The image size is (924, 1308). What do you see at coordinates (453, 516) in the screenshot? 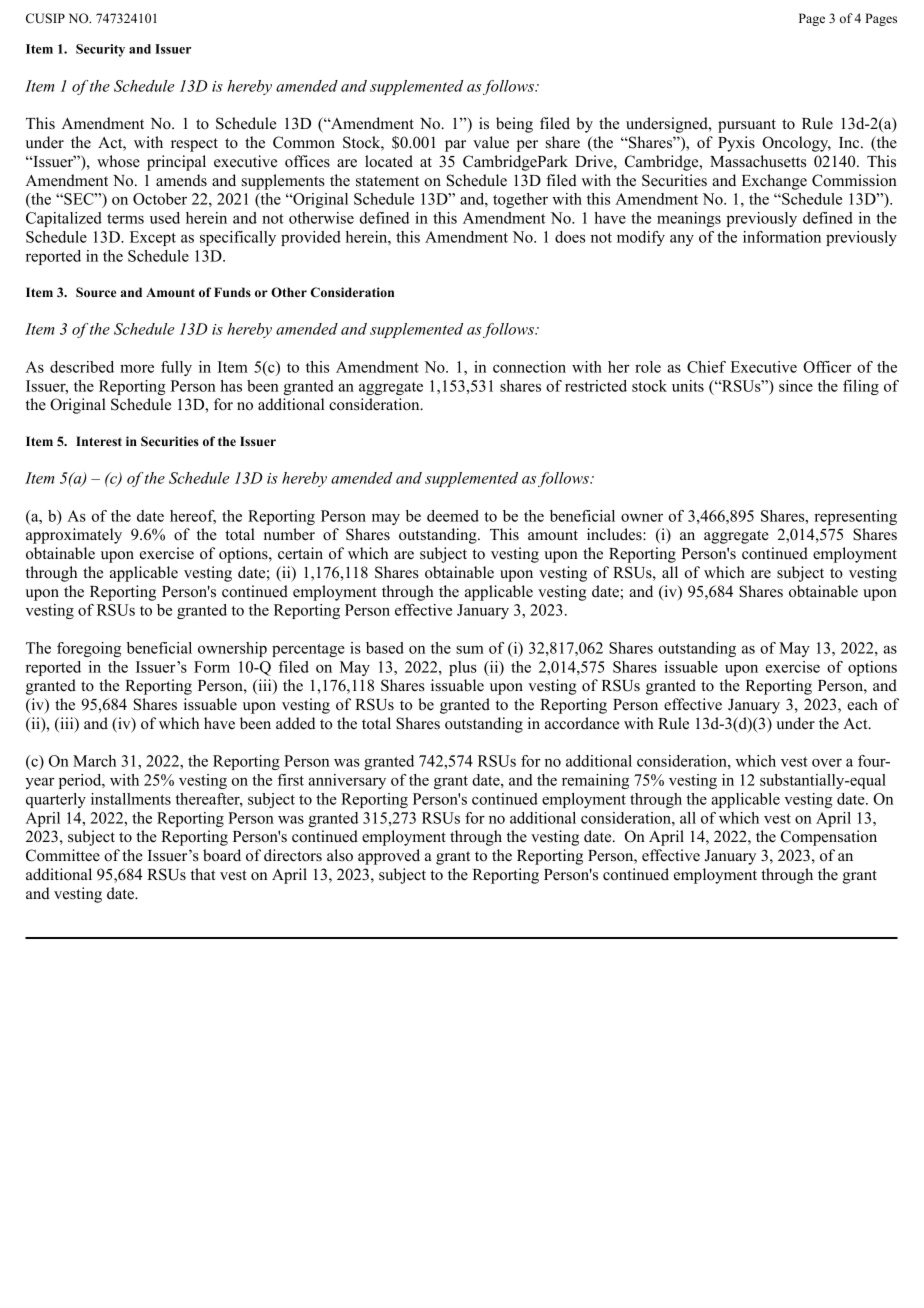
I see `deemed` at bounding box center [453, 516].
